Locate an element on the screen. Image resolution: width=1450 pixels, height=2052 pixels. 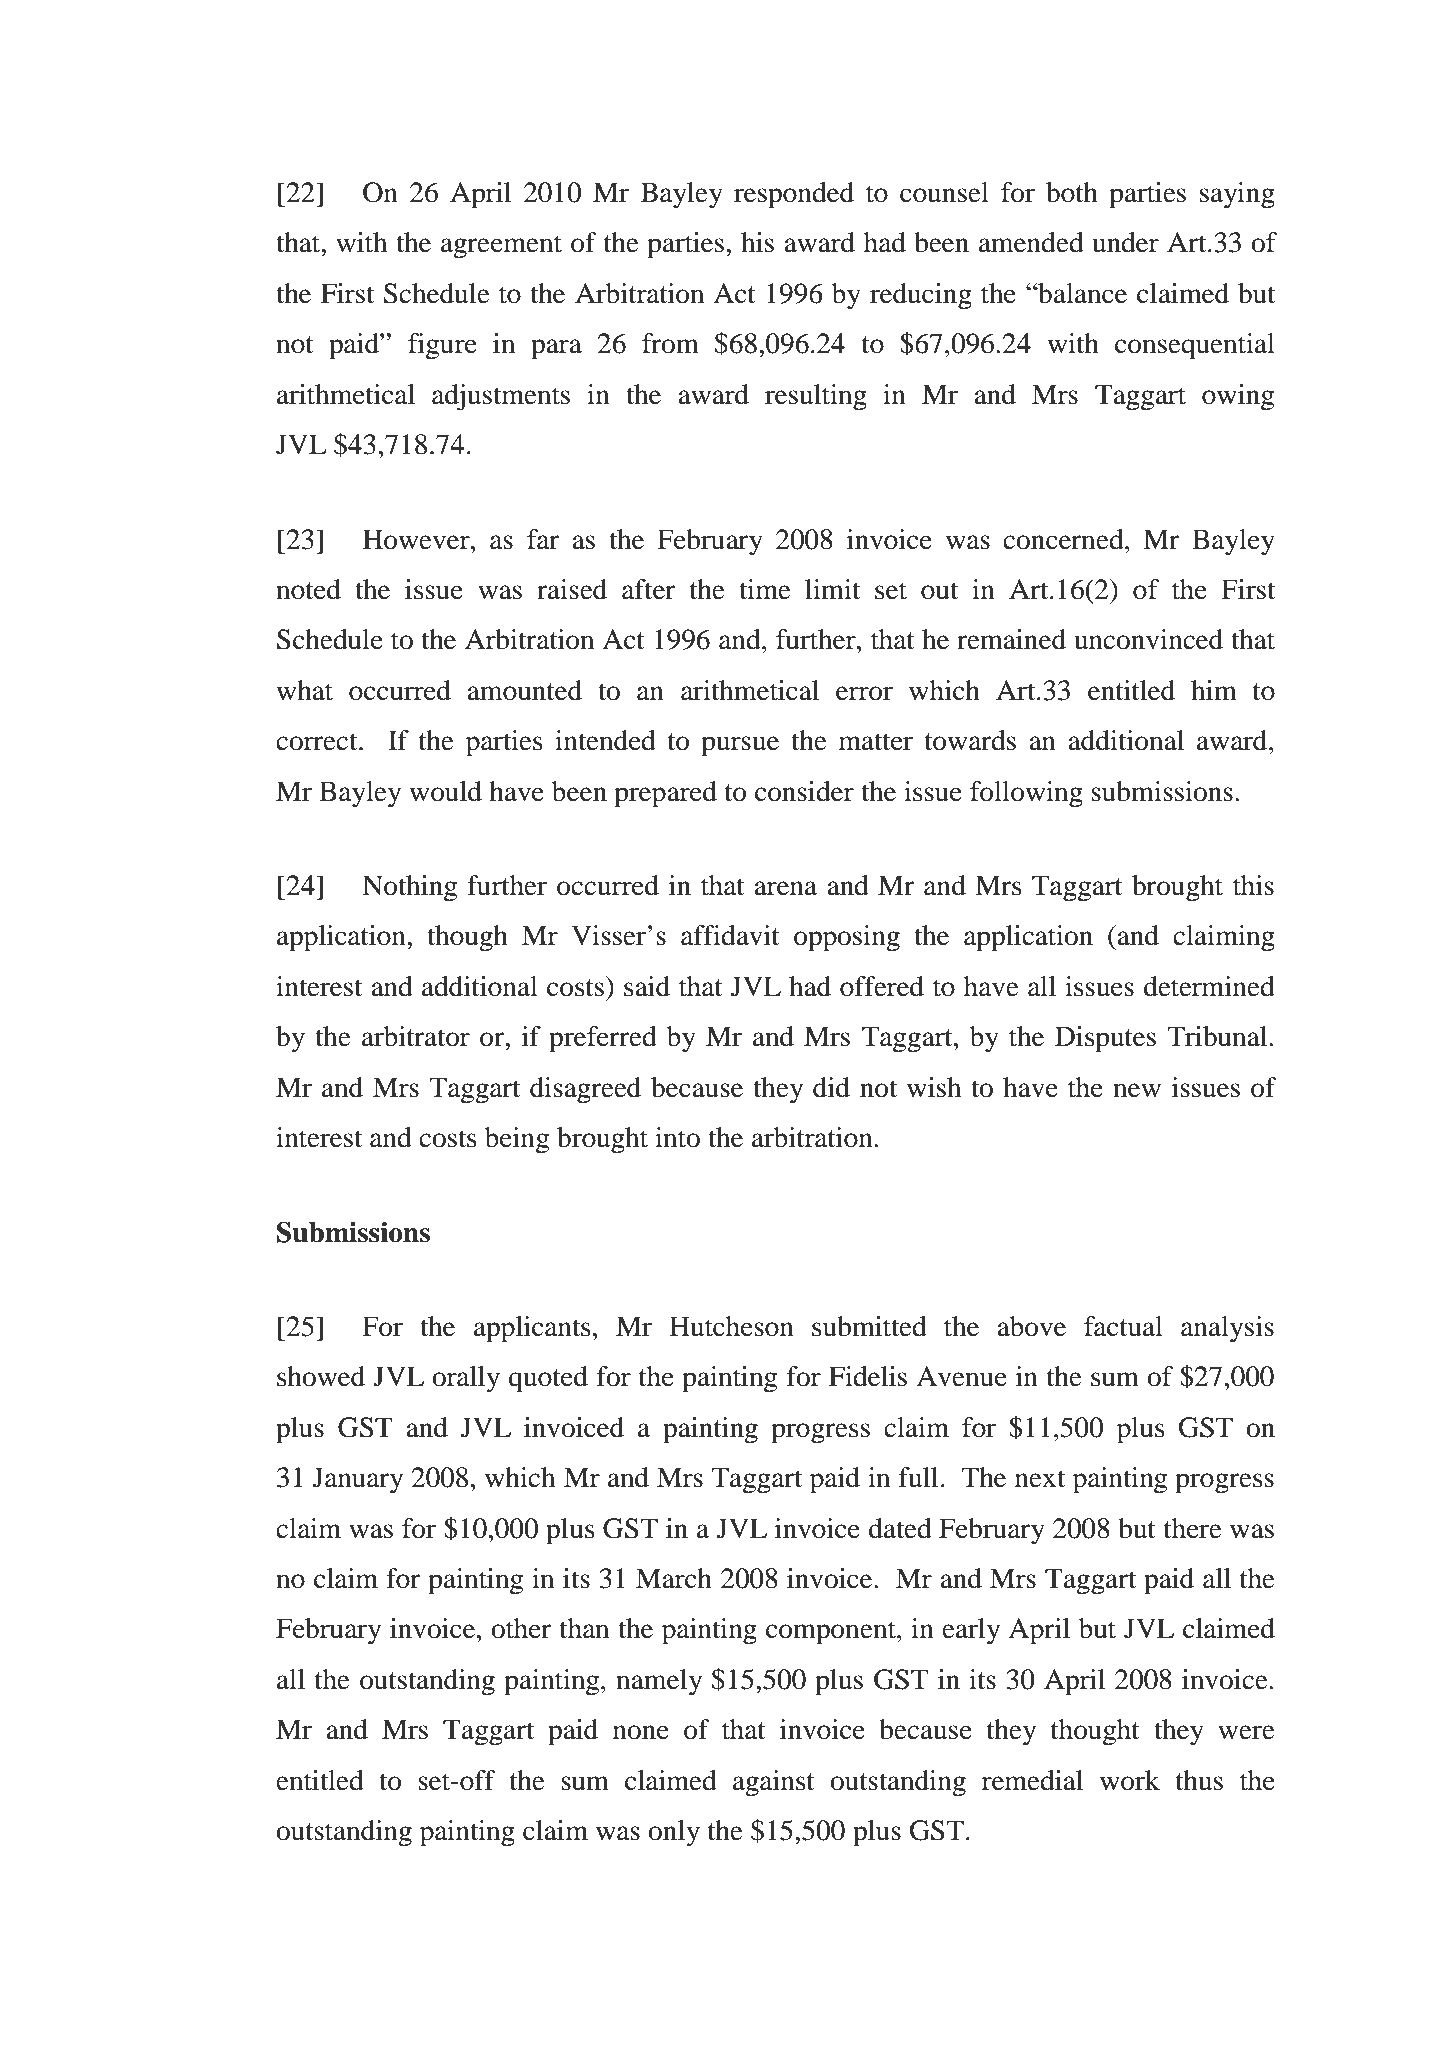
responded is located at coordinates (794, 195).
